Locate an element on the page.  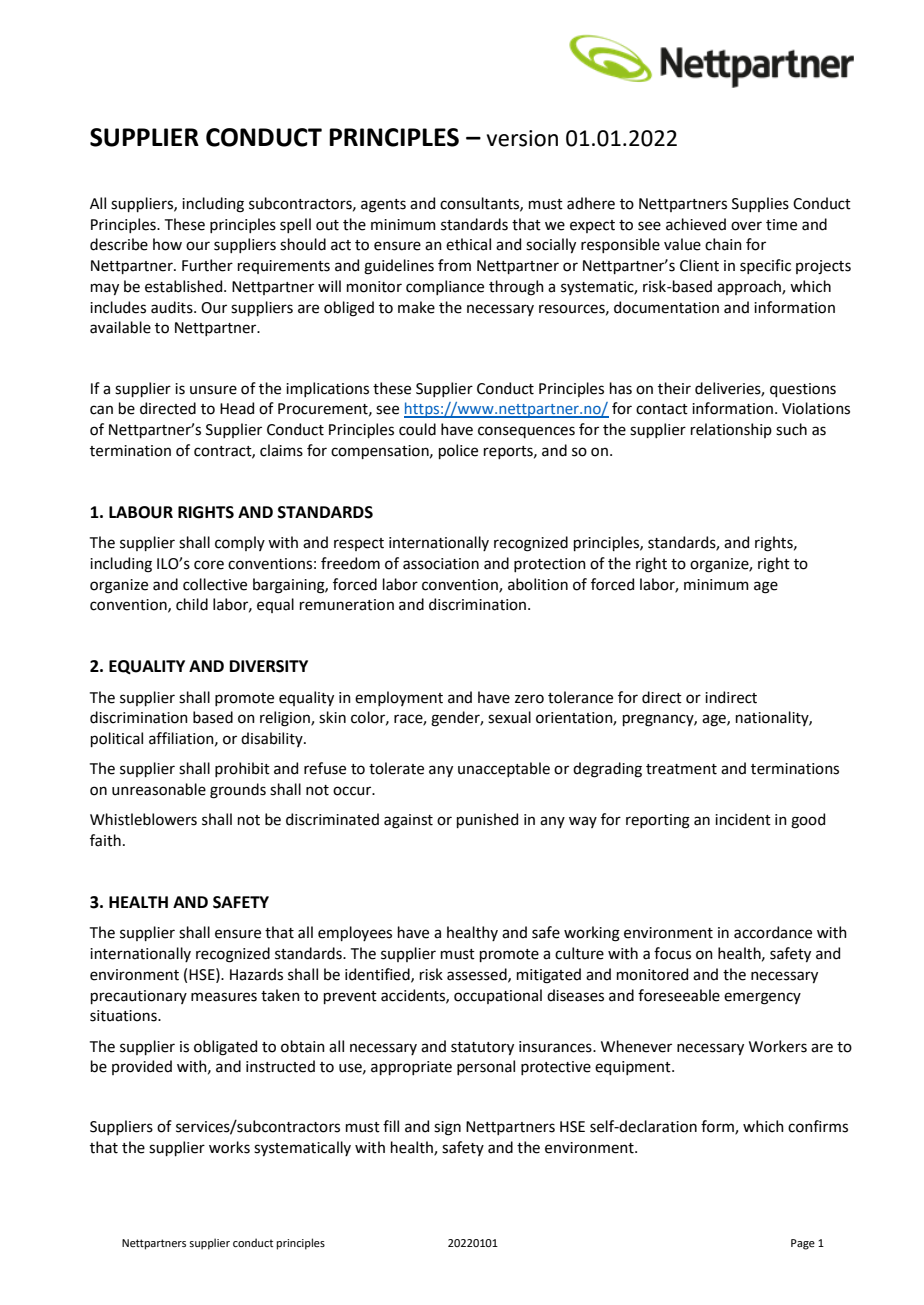
LABOUR is located at coordinates (141, 512).
